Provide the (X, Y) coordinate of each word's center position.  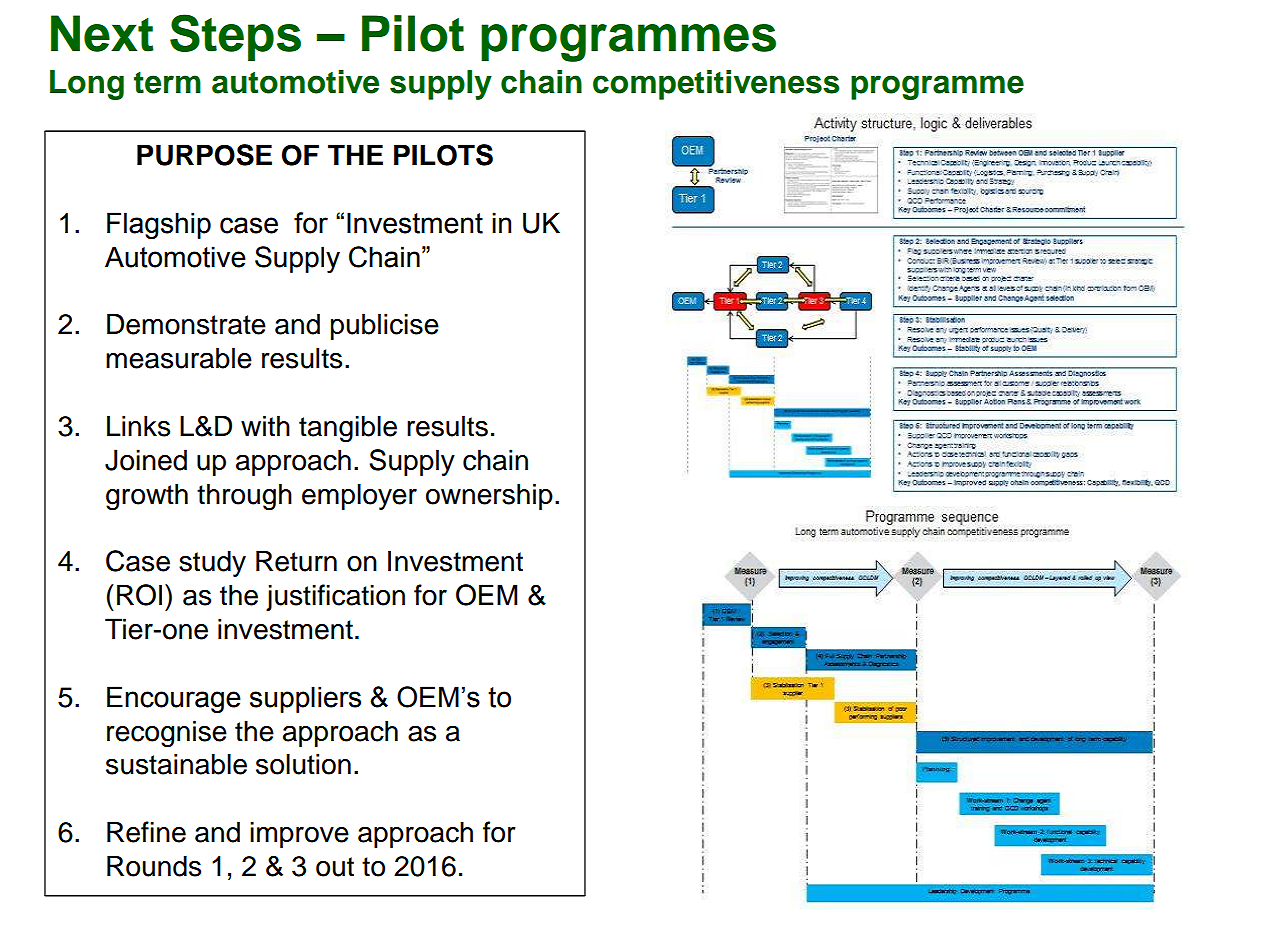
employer (359, 496)
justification (335, 597)
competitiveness (716, 85)
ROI (139, 595)
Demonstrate (186, 324)
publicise (385, 326)
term (167, 83)
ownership (489, 496)
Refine (146, 832)
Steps (235, 38)
